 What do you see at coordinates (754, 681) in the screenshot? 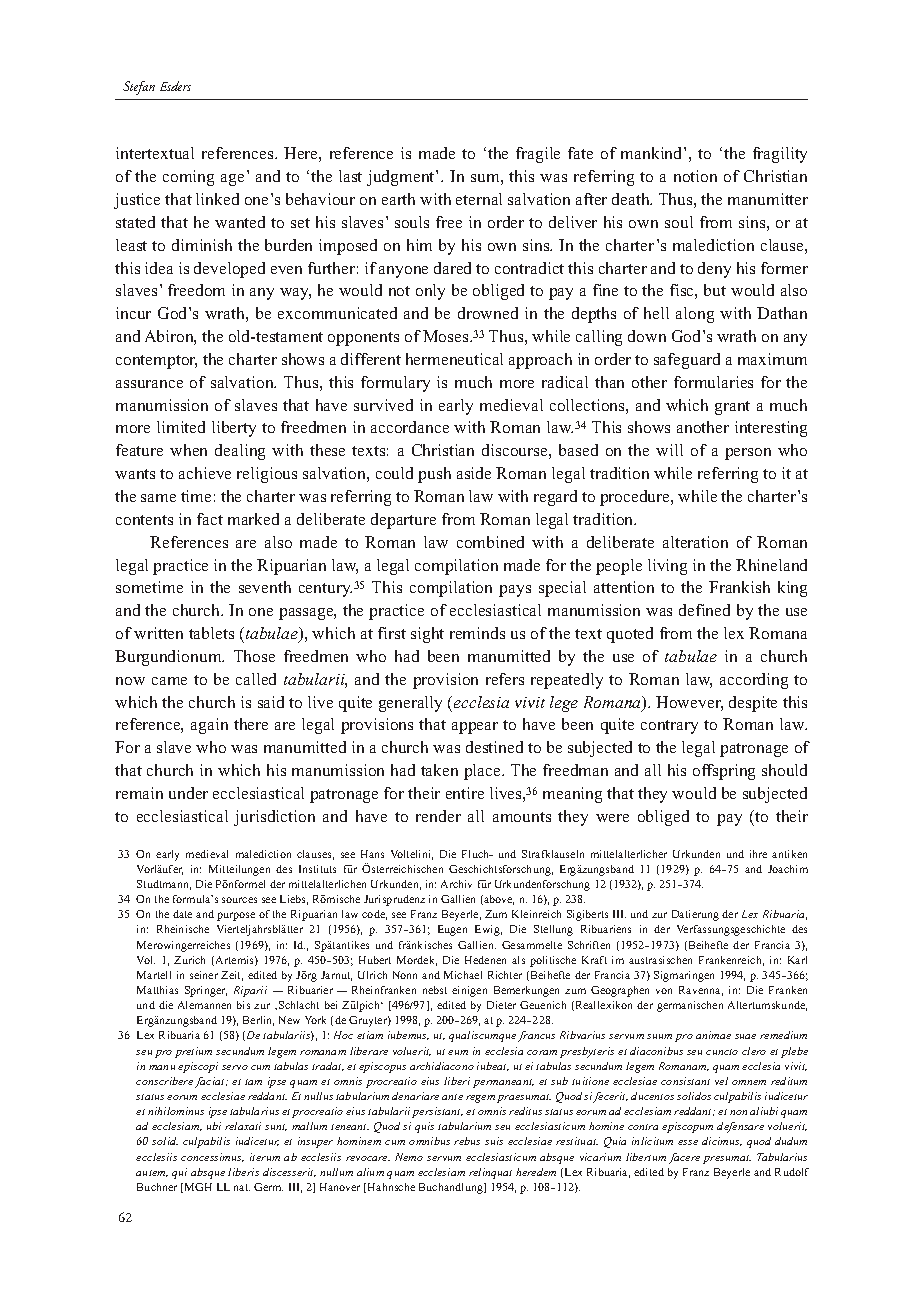
I see `according` at bounding box center [754, 681].
